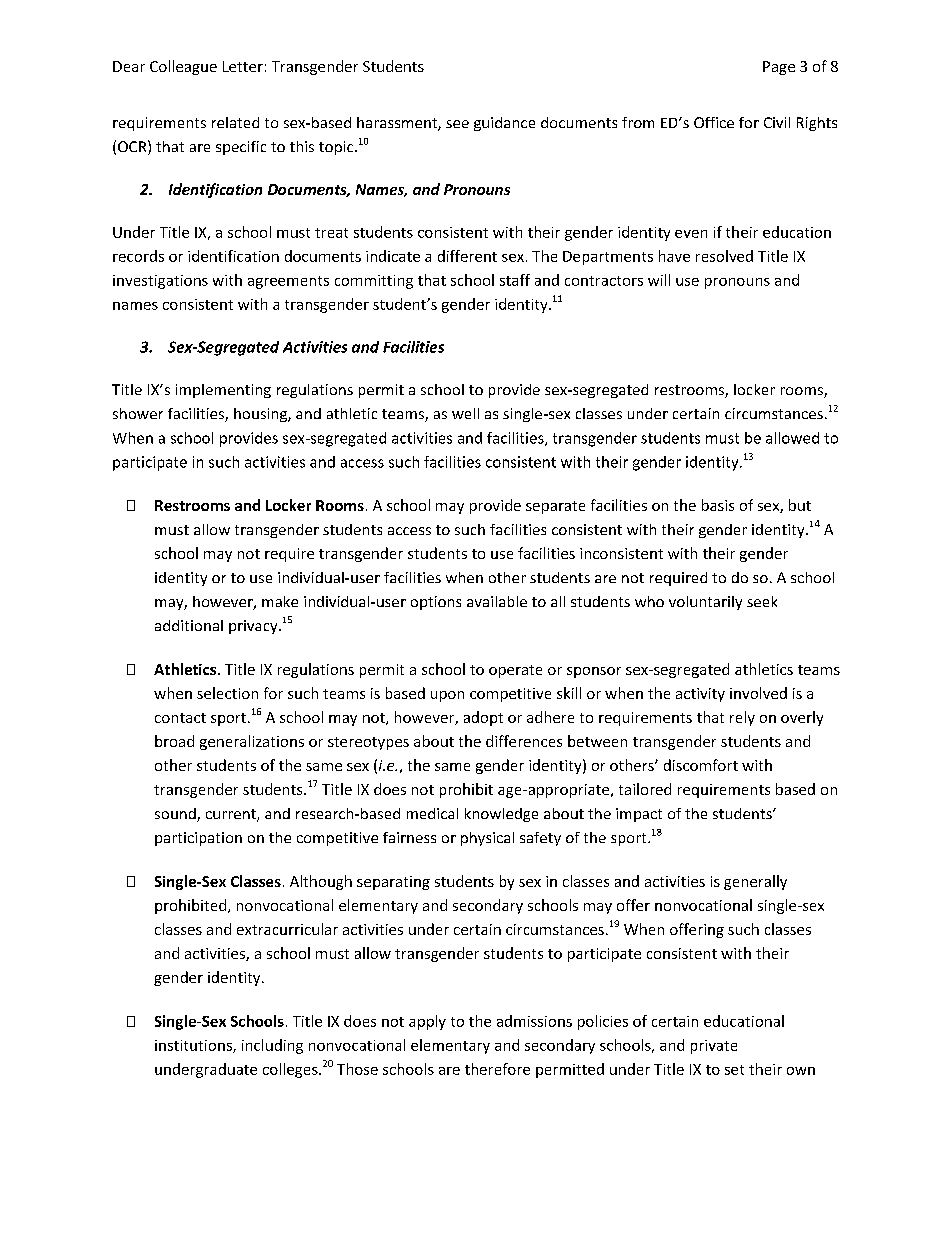 The height and width of the screenshot is (1233, 952). I want to click on therefore, so click(497, 1069).
